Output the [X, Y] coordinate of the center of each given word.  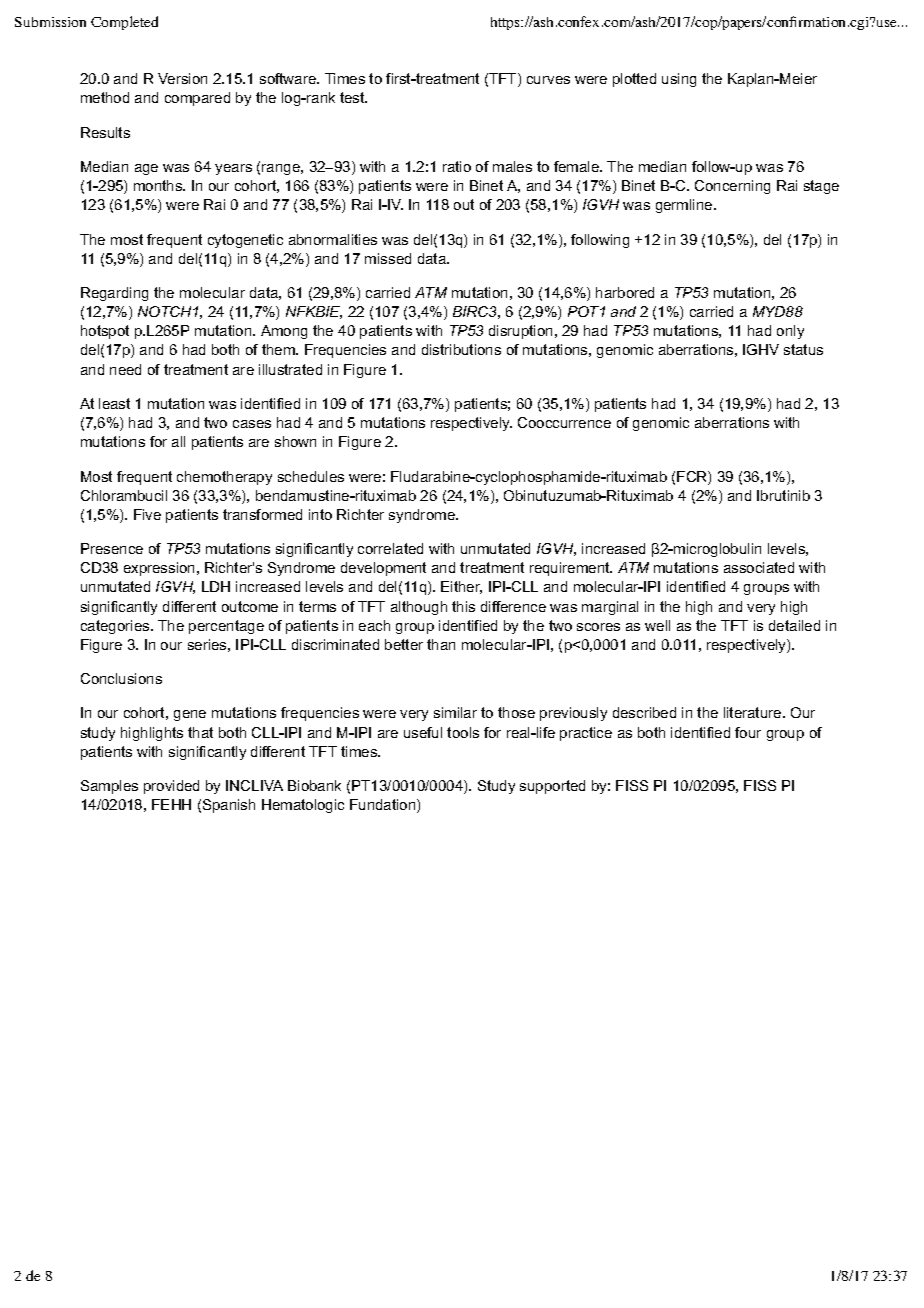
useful [423, 732]
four [748, 732]
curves [548, 80]
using [679, 80]
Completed [124, 23]
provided [171, 787]
